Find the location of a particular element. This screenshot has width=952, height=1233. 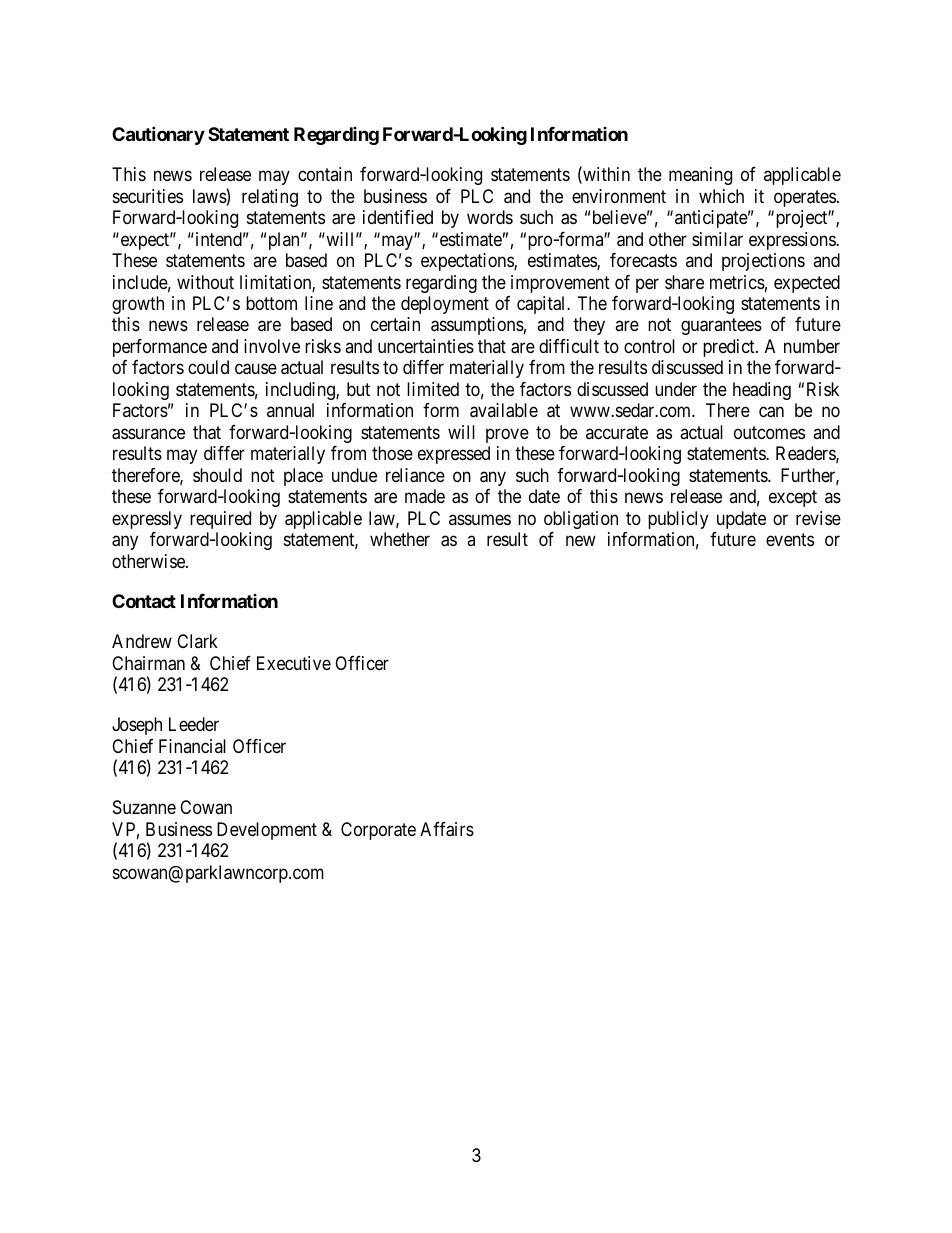

Affairs is located at coordinates (447, 829).
